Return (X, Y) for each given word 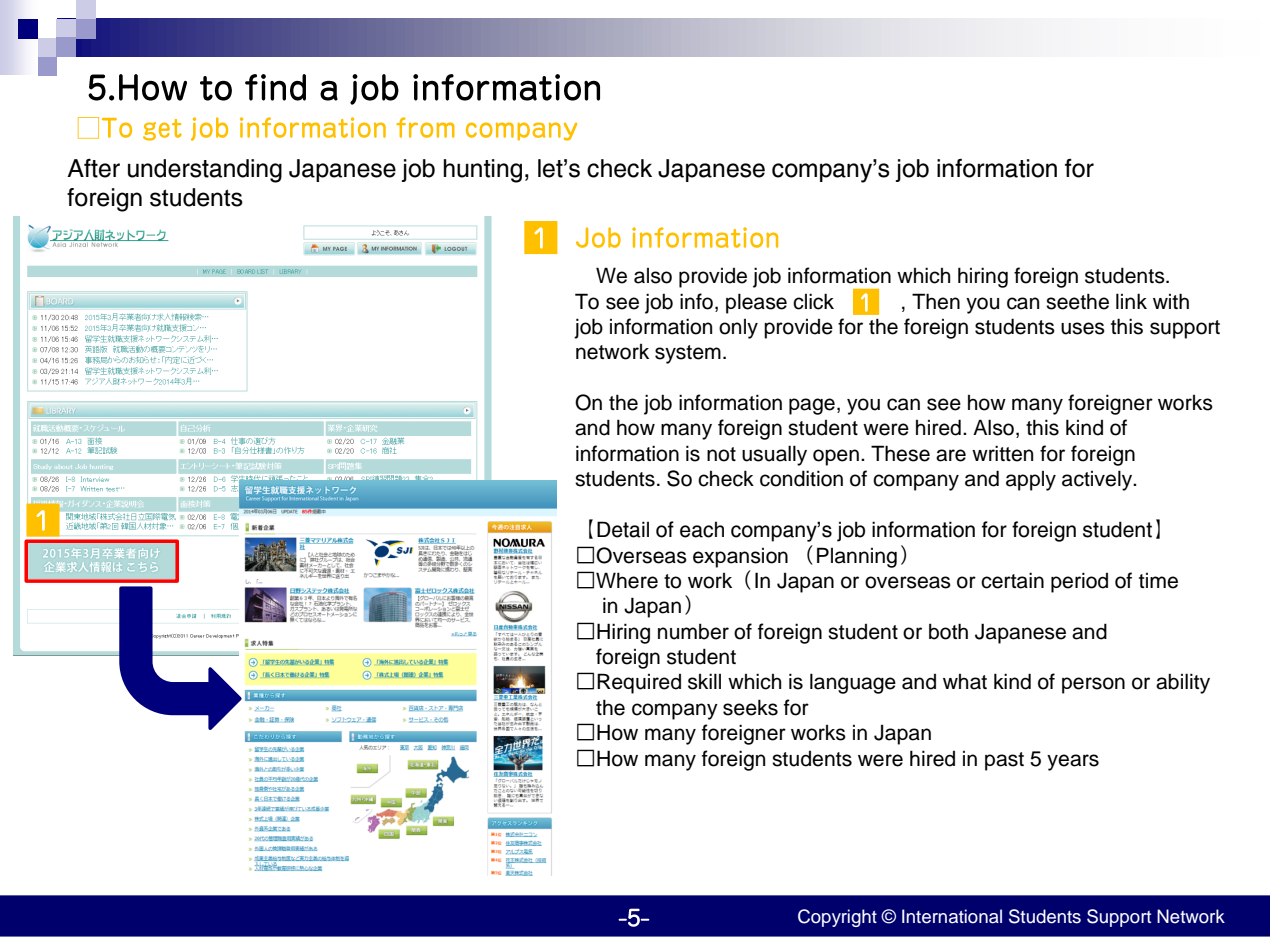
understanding (205, 171)
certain (1012, 580)
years (1073, 762)
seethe (1077, 301)
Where (627, 580)
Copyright (837, 918)
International (952, 916)
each (702, 529)
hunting (482, 171)
